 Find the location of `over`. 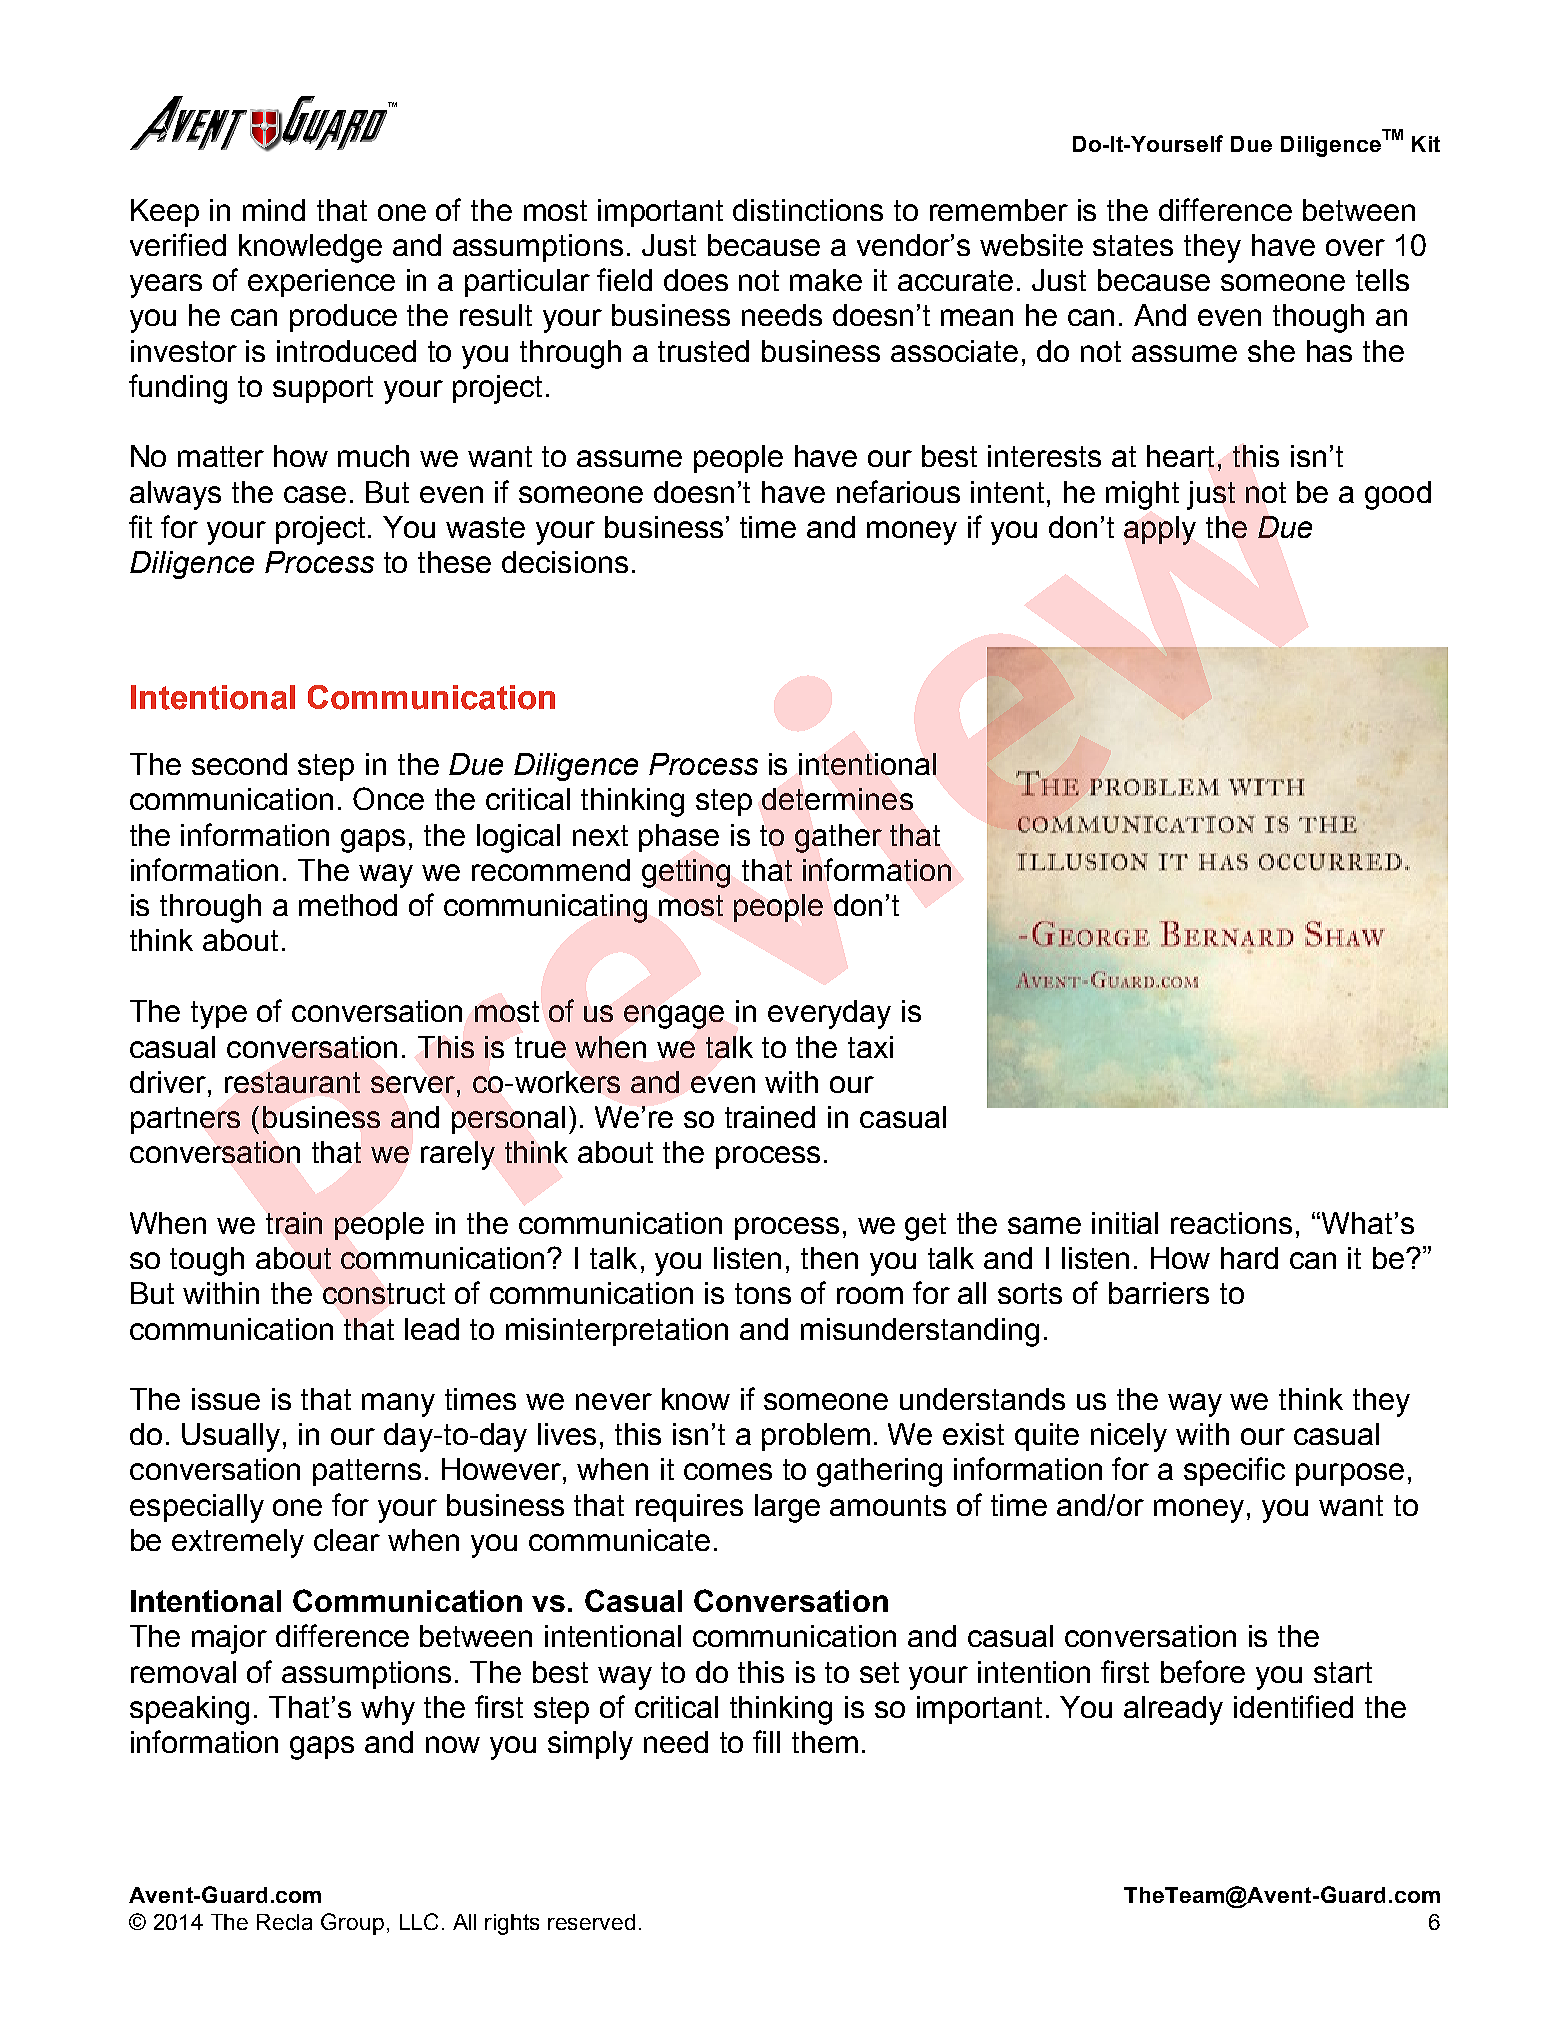

over is located at coordinates (1355, 247).
